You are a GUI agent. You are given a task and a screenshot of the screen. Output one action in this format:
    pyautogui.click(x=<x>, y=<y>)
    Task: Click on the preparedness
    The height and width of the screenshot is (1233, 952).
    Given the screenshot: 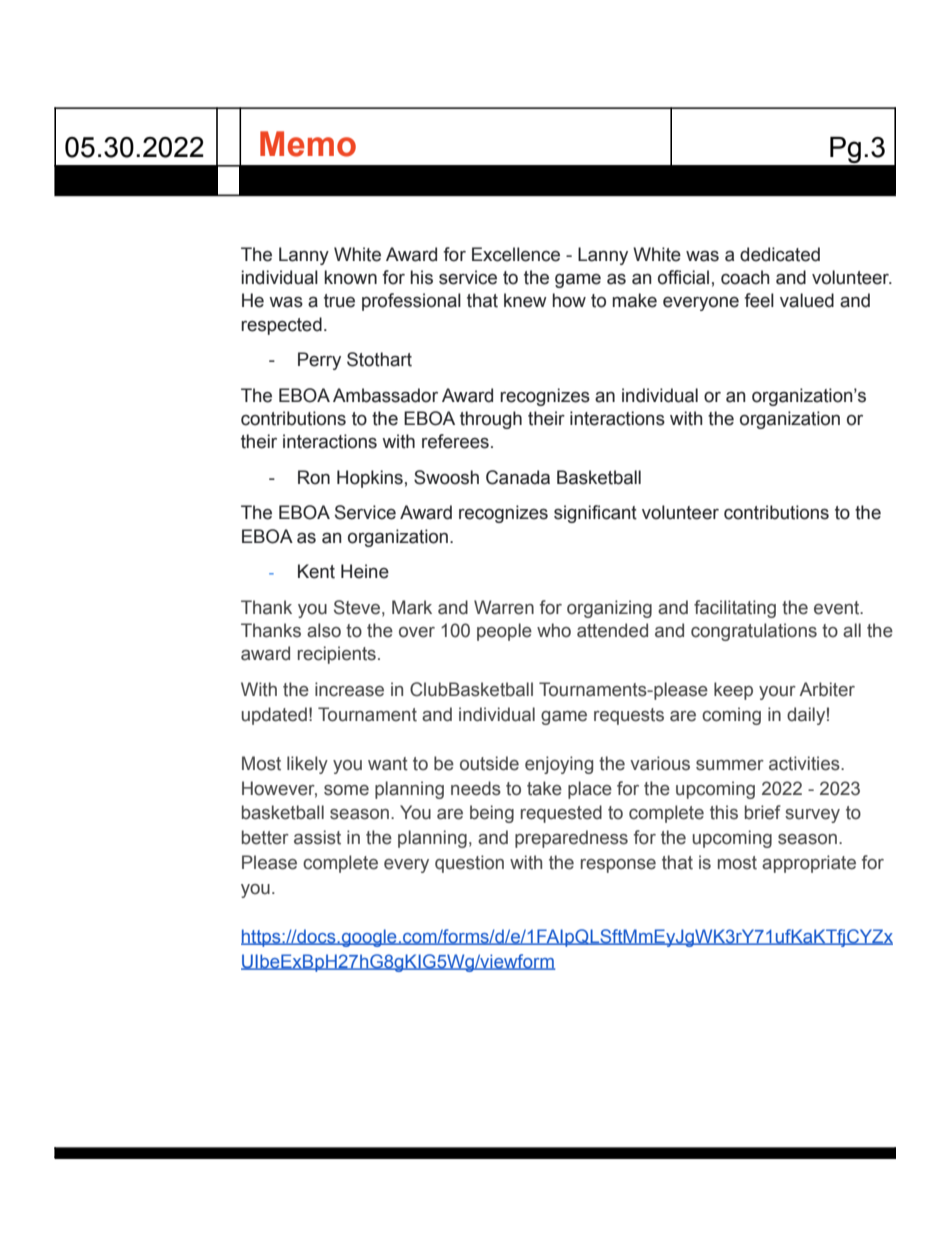 What is the action you would take?
    pyautogui.click(x=571, y=839)
